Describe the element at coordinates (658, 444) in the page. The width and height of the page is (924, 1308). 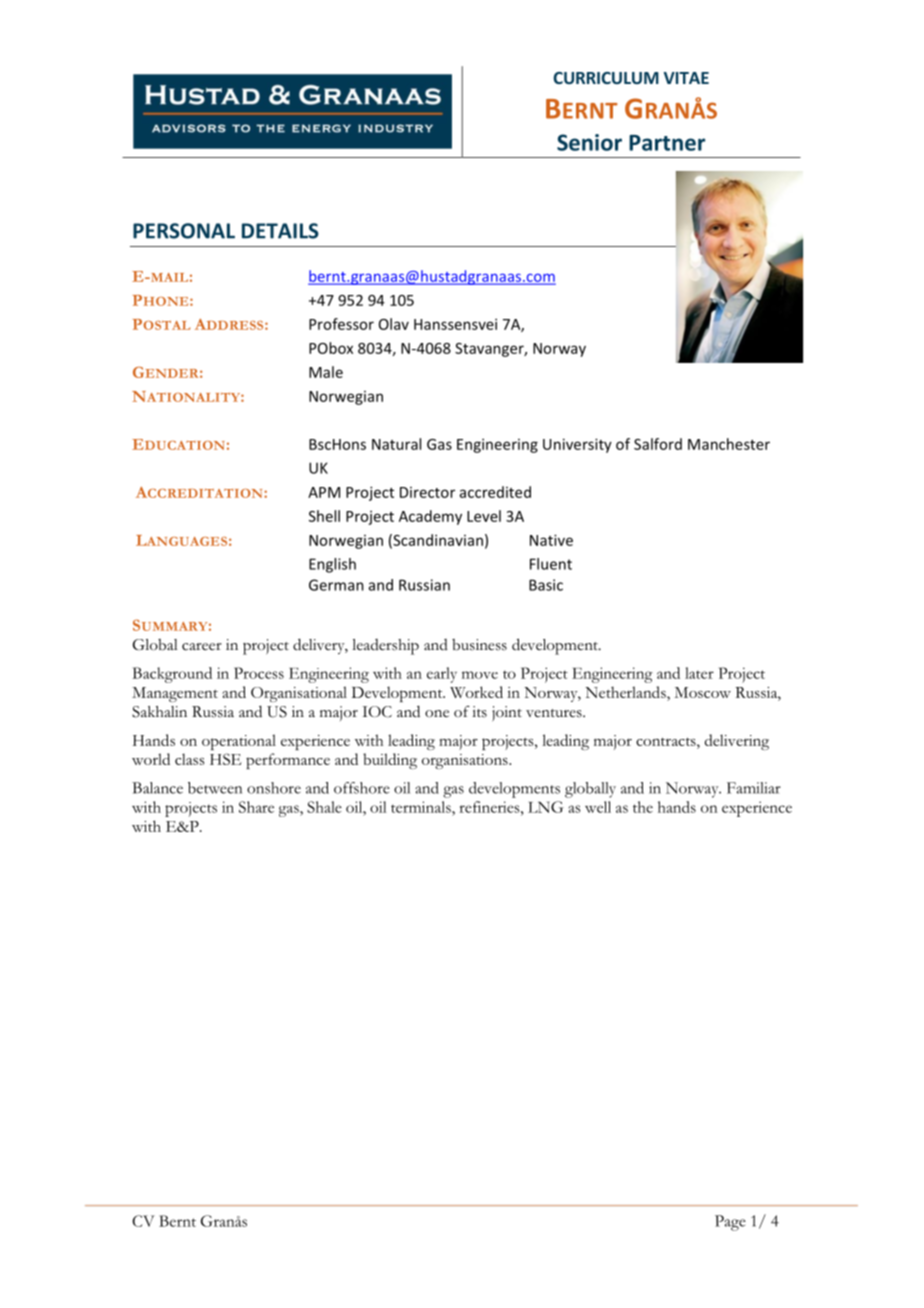
I see `Salford` at that location.
